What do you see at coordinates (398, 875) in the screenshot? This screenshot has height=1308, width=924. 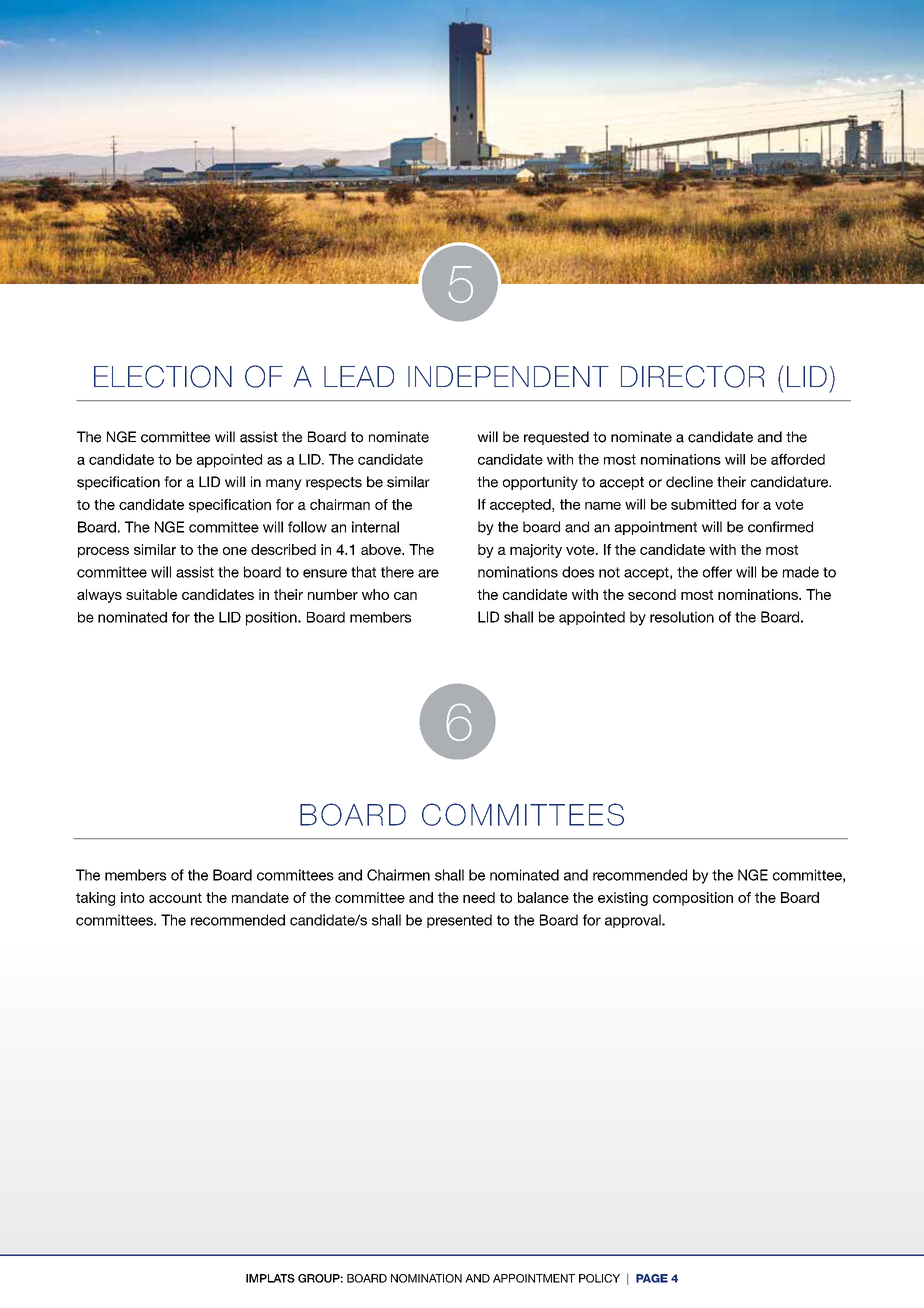 I see `Chairmen` at bounding box center [398, 875].
